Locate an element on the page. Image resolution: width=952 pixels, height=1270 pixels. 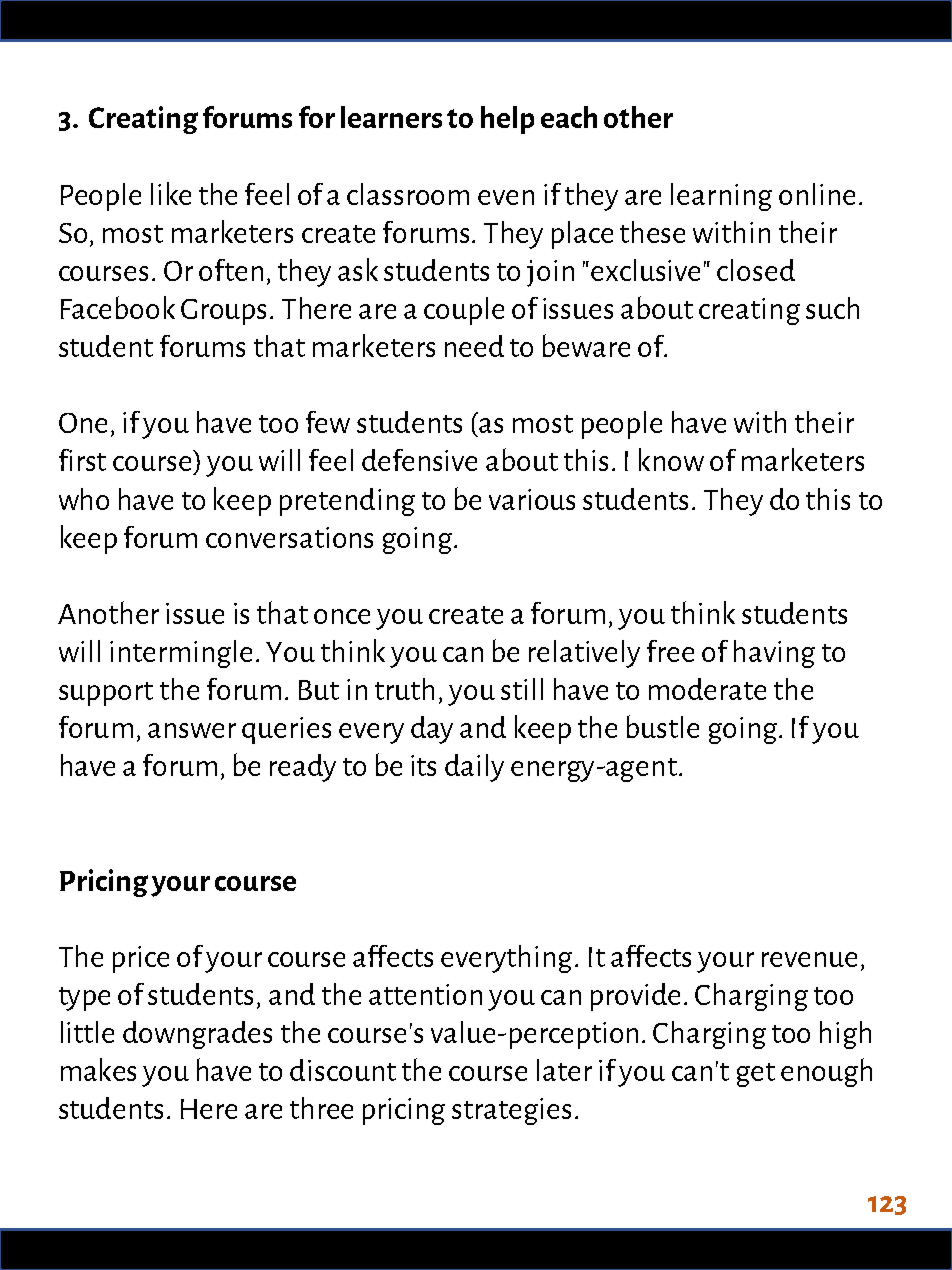
intermingle is located at coordinates (181, 654).
